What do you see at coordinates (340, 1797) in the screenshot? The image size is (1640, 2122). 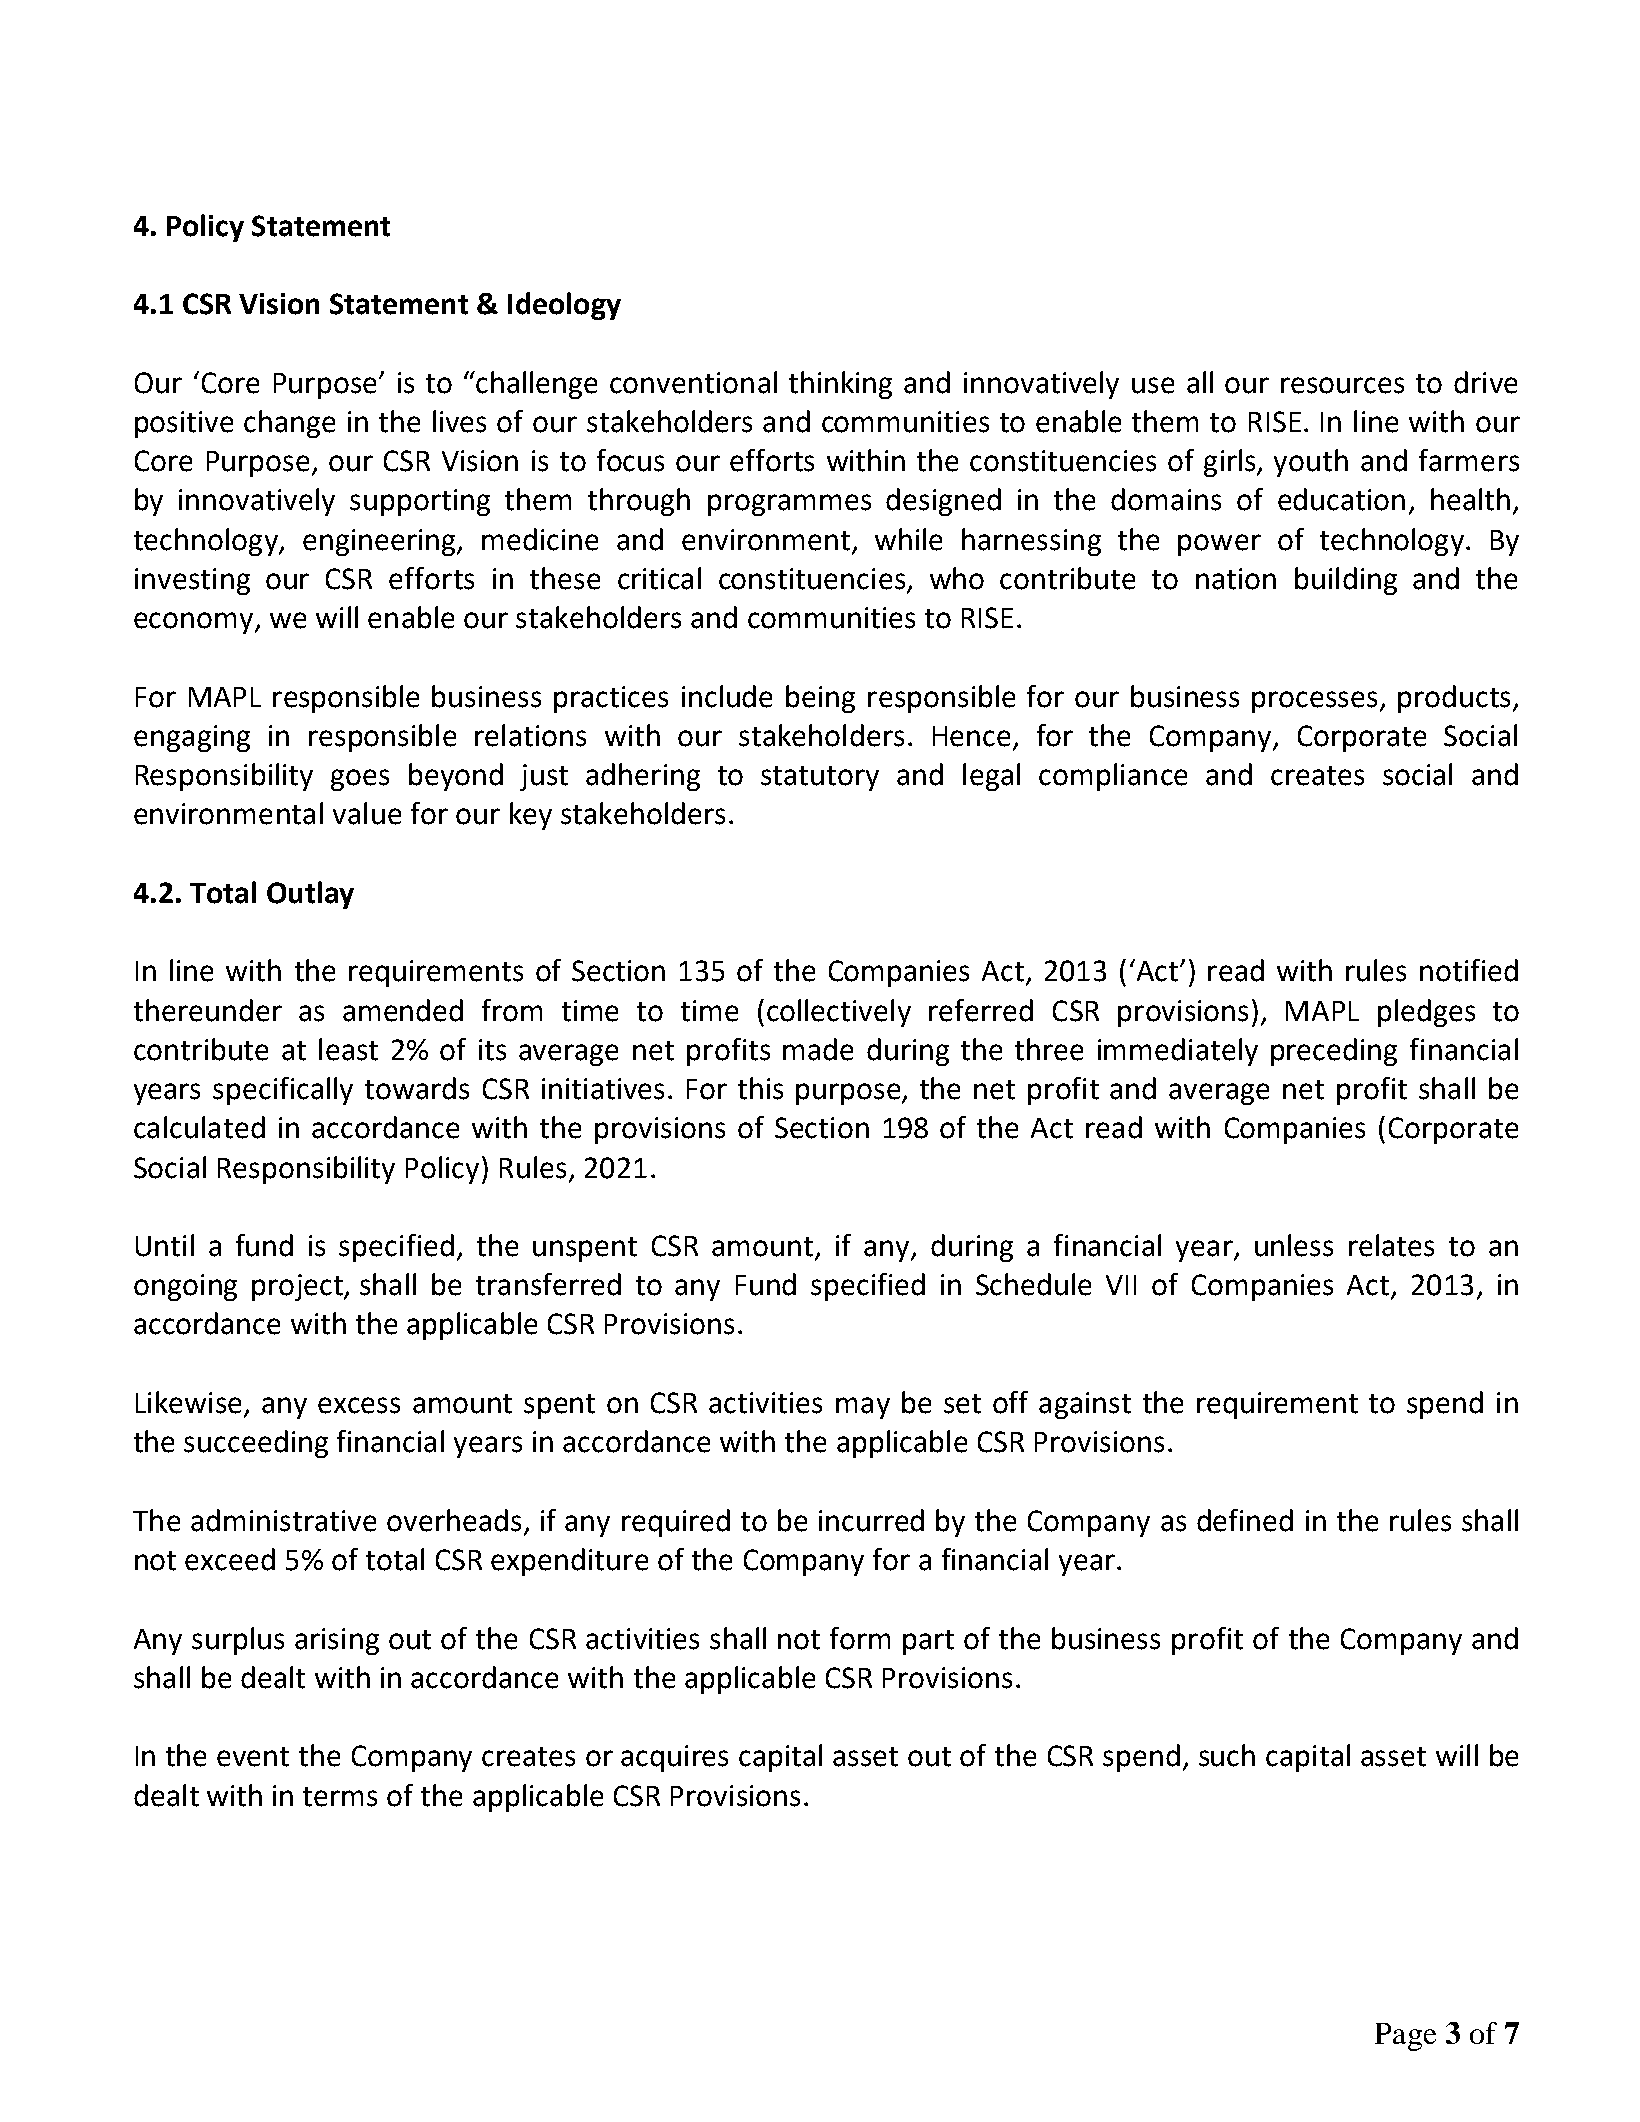 I see `terms` at bounding box center [340, 1797].
